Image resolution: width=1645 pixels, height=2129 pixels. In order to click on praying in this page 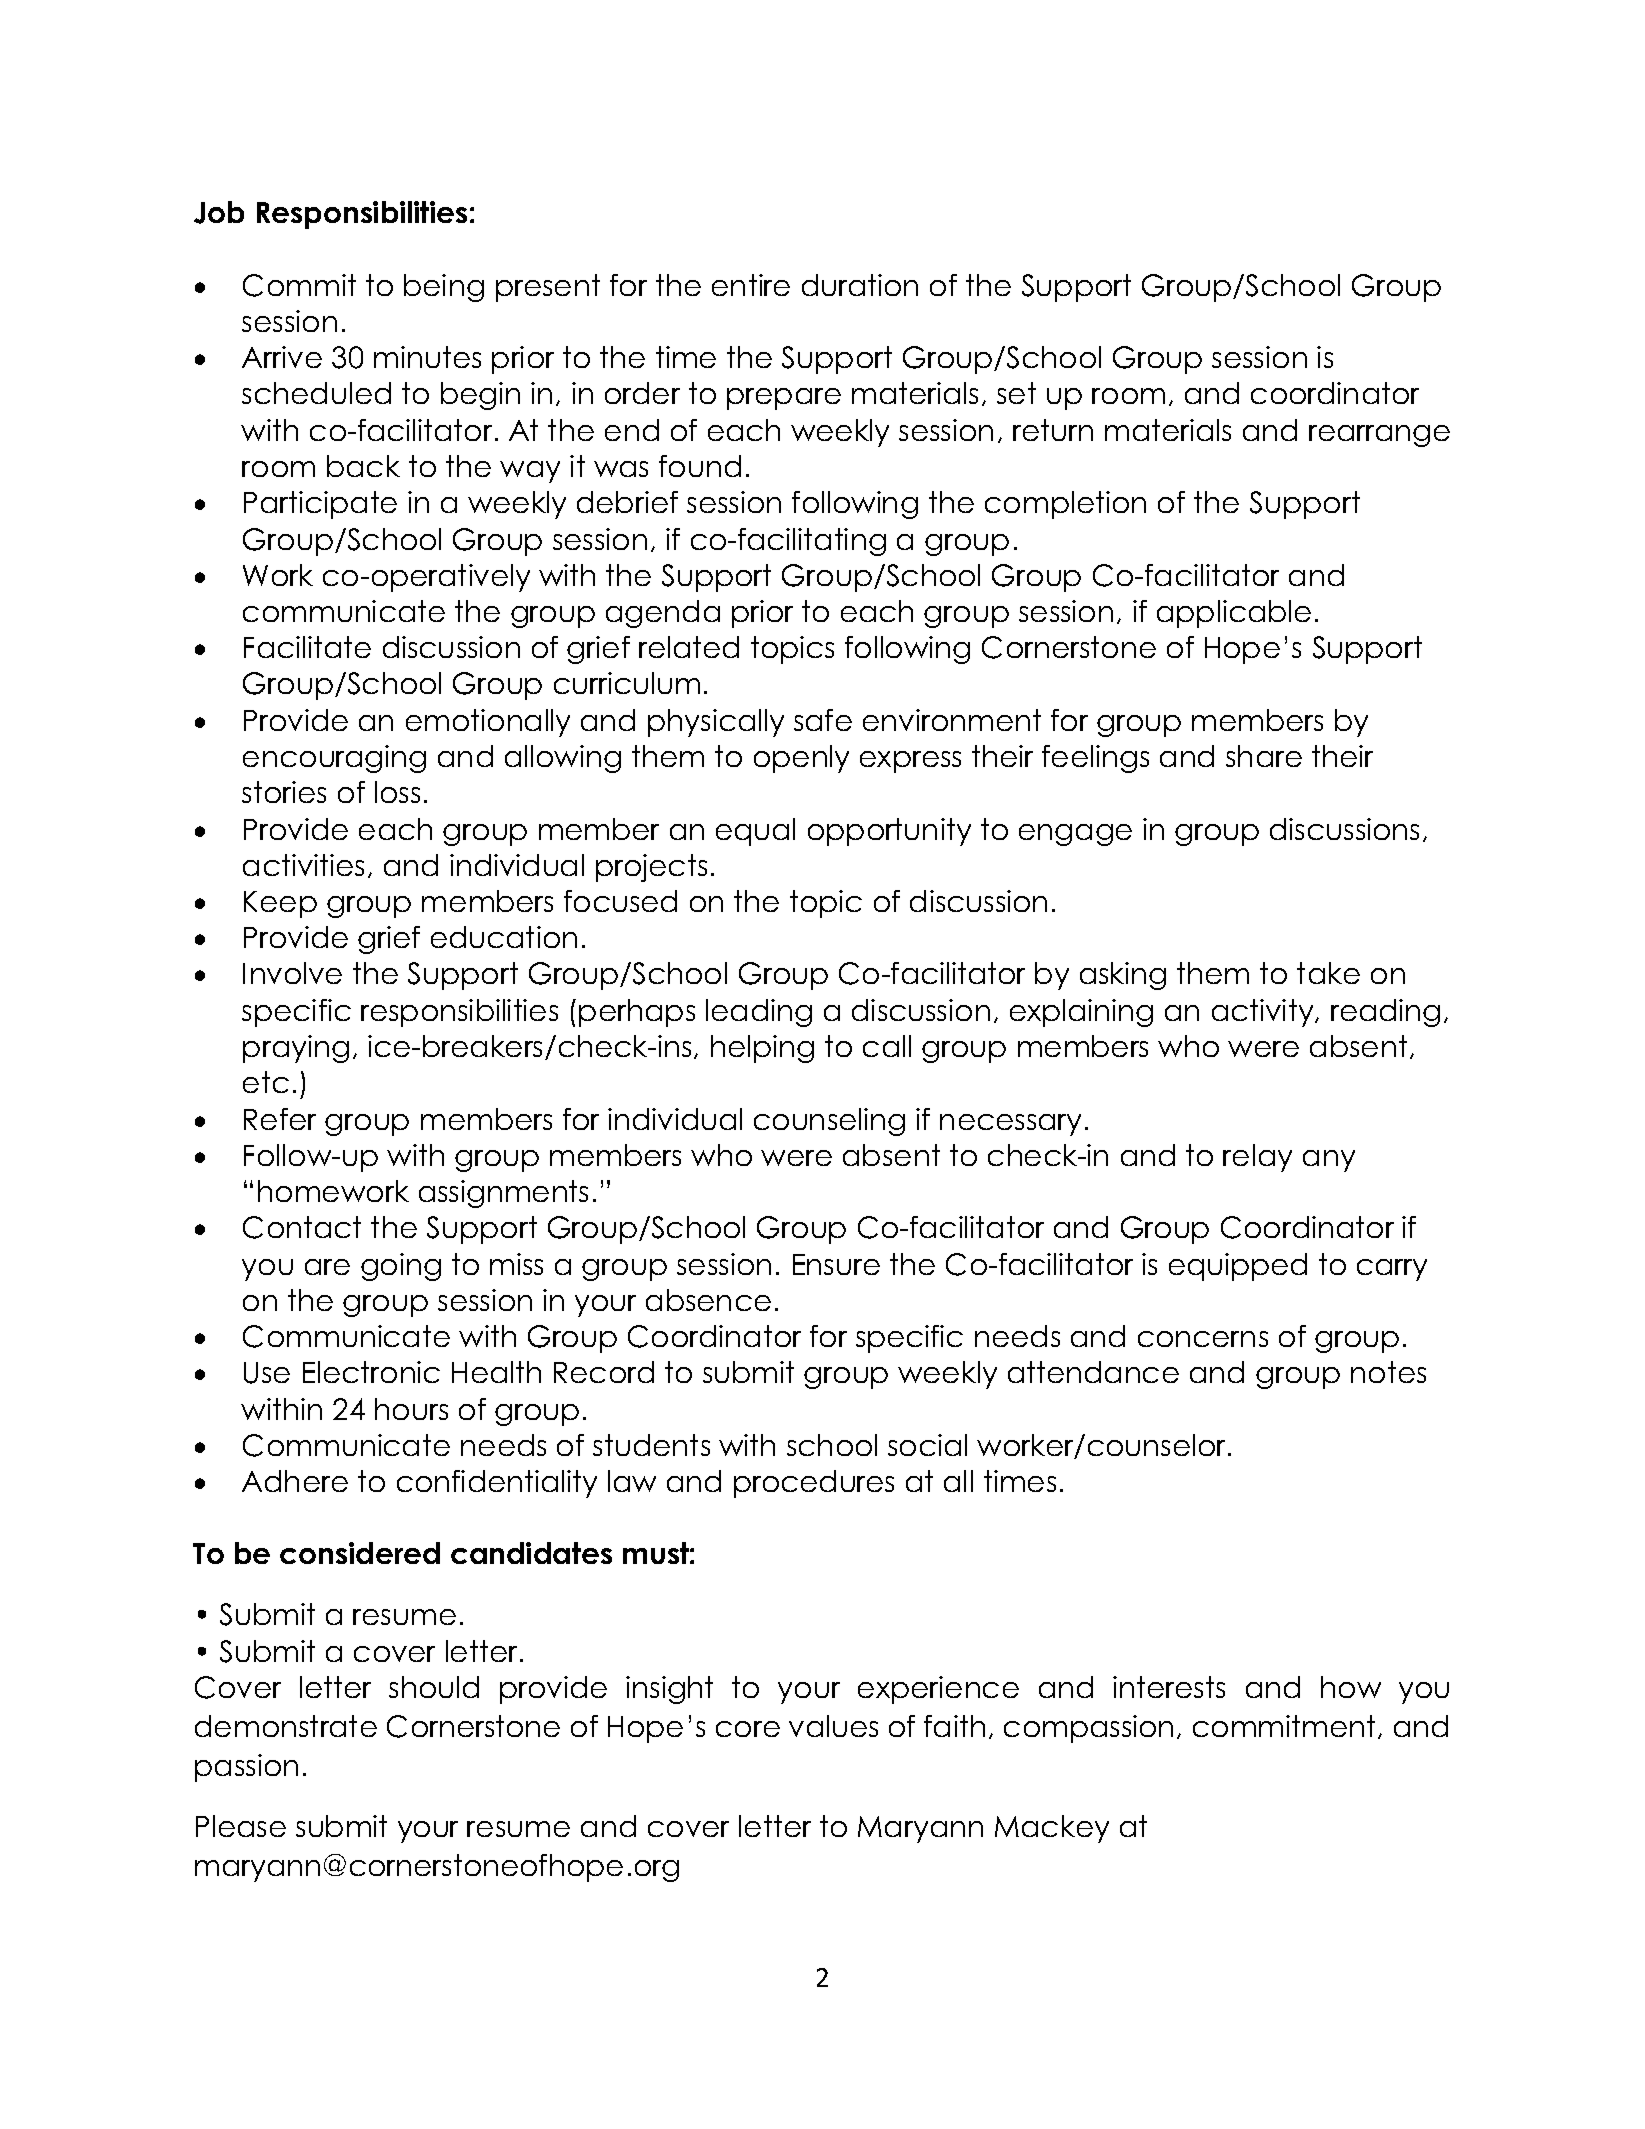, I will do `click(296, 1049)`.
